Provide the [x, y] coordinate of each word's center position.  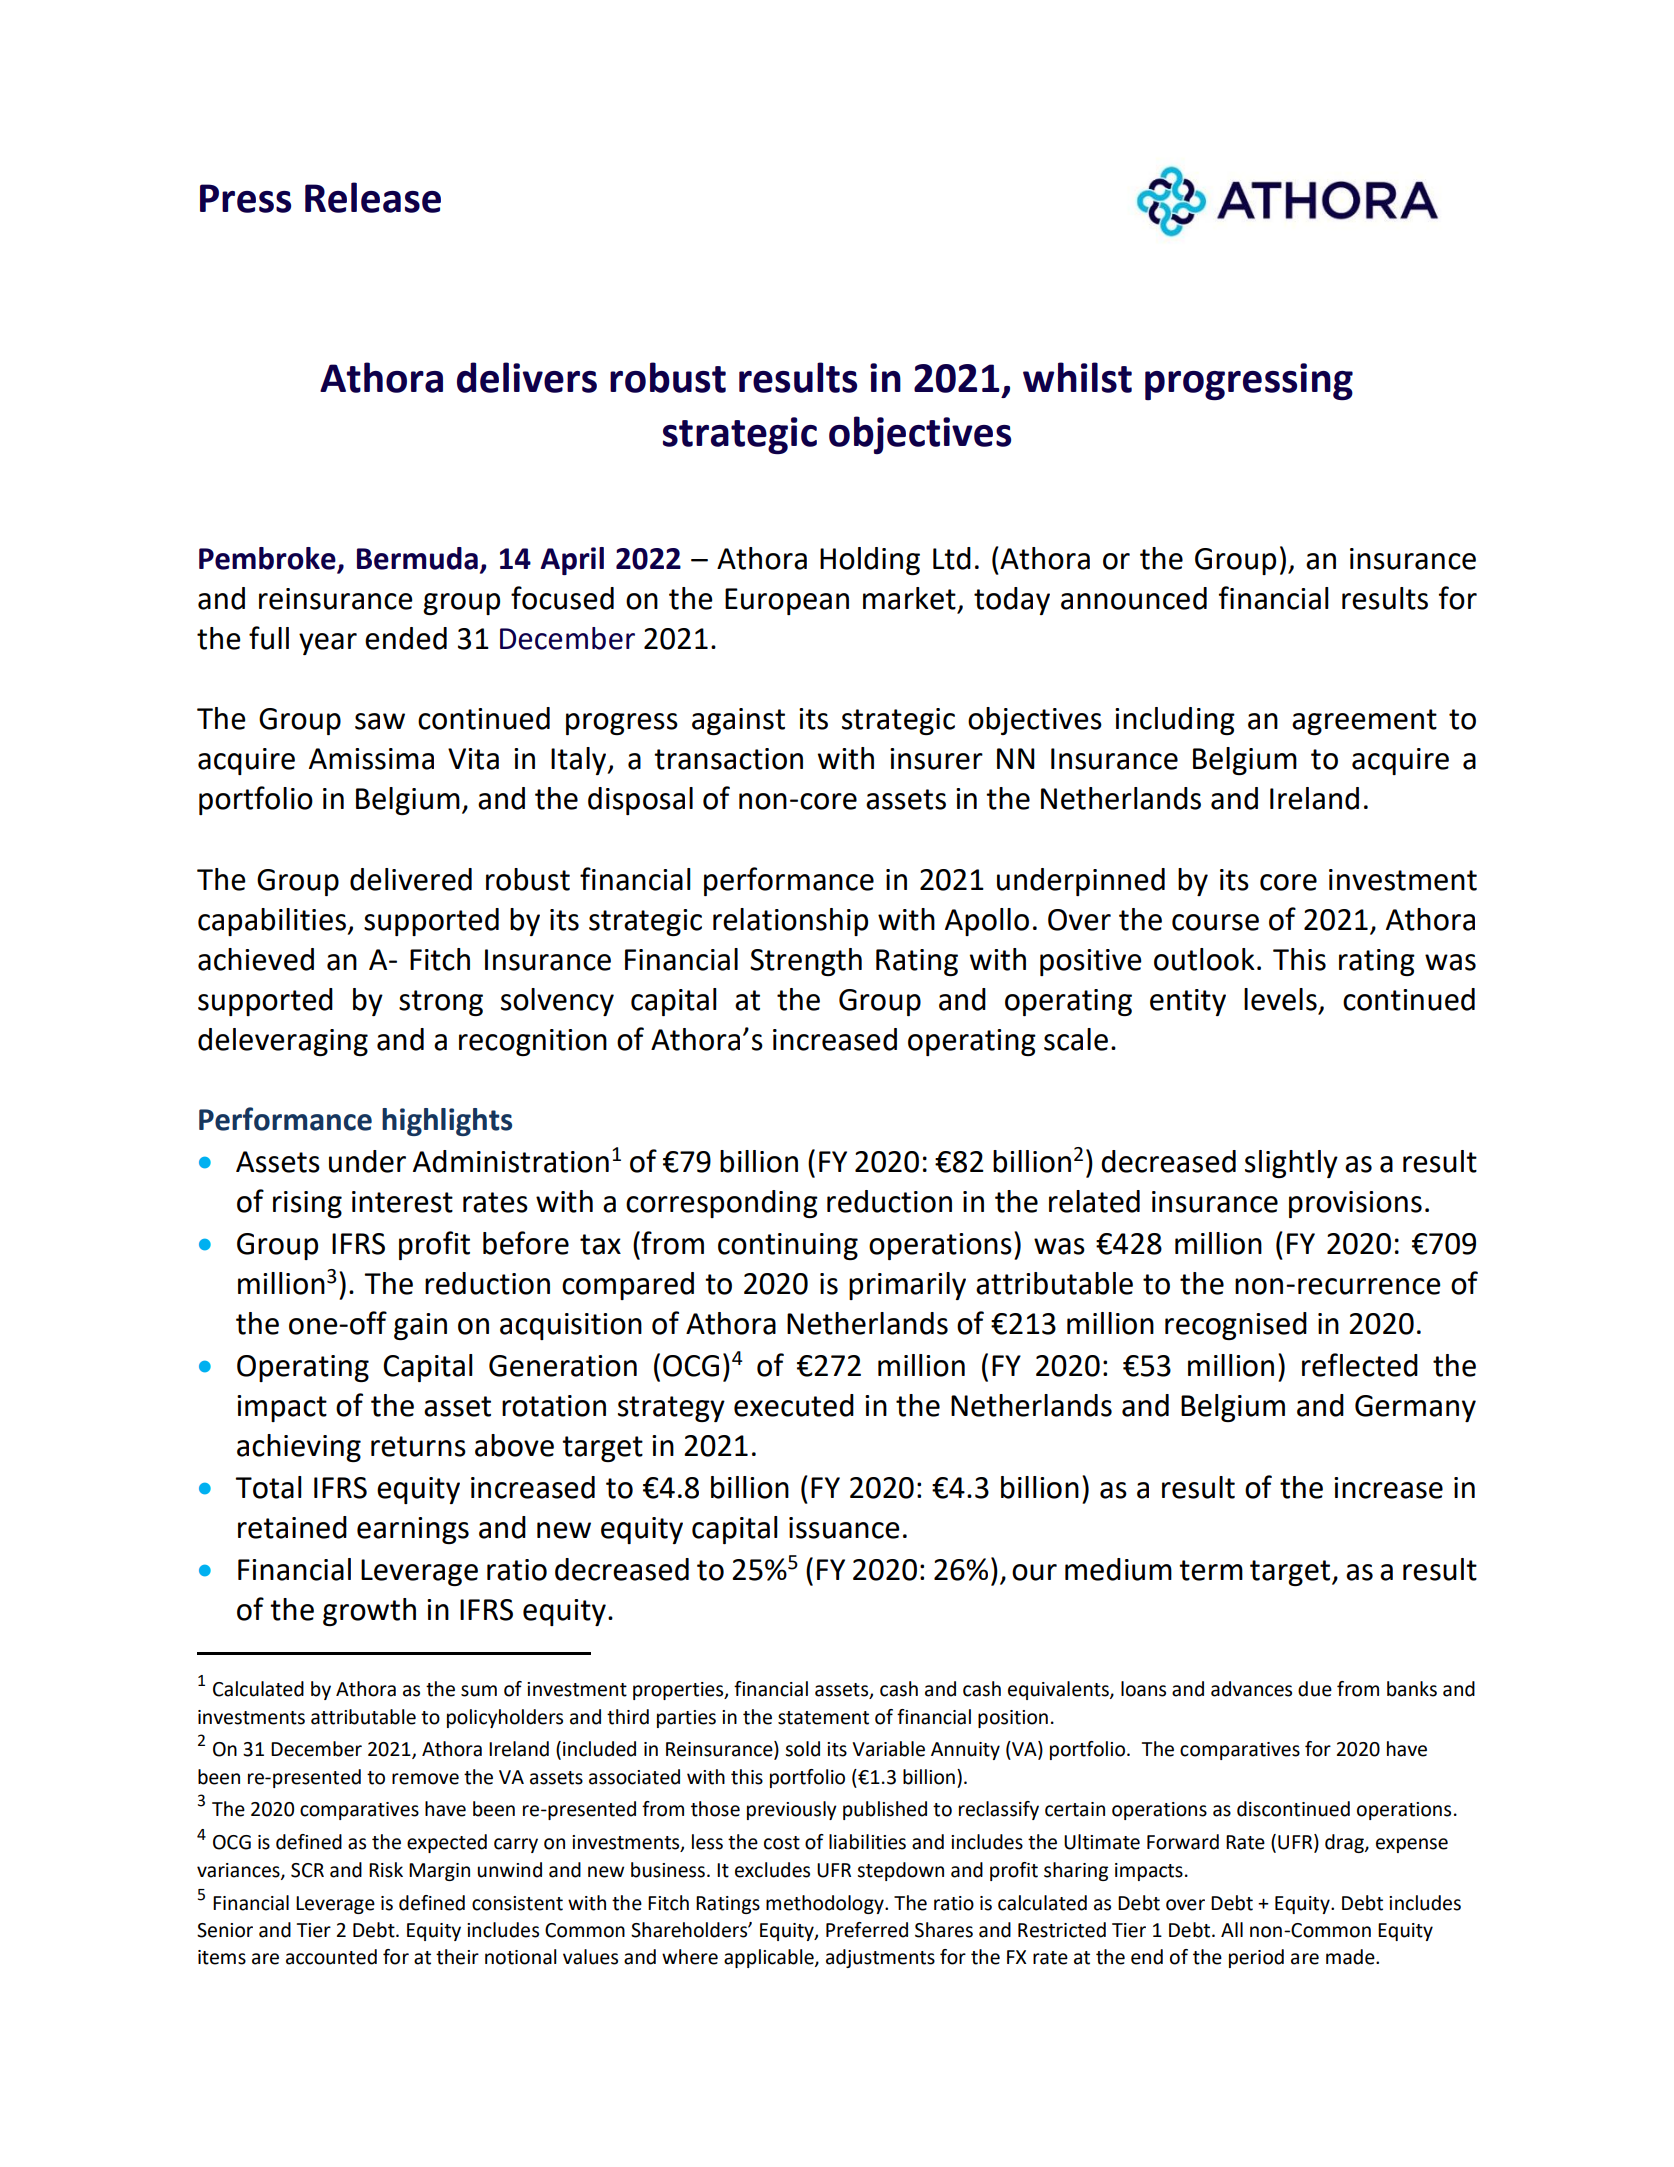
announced [1134, 598]
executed [794, 1405]
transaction [728, 759]
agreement [1364, 722]
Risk [386, 1870]
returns [418, 1446]
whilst [1077, 377]
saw [380, 721]
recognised [1236, 1326]
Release [373, 197]
